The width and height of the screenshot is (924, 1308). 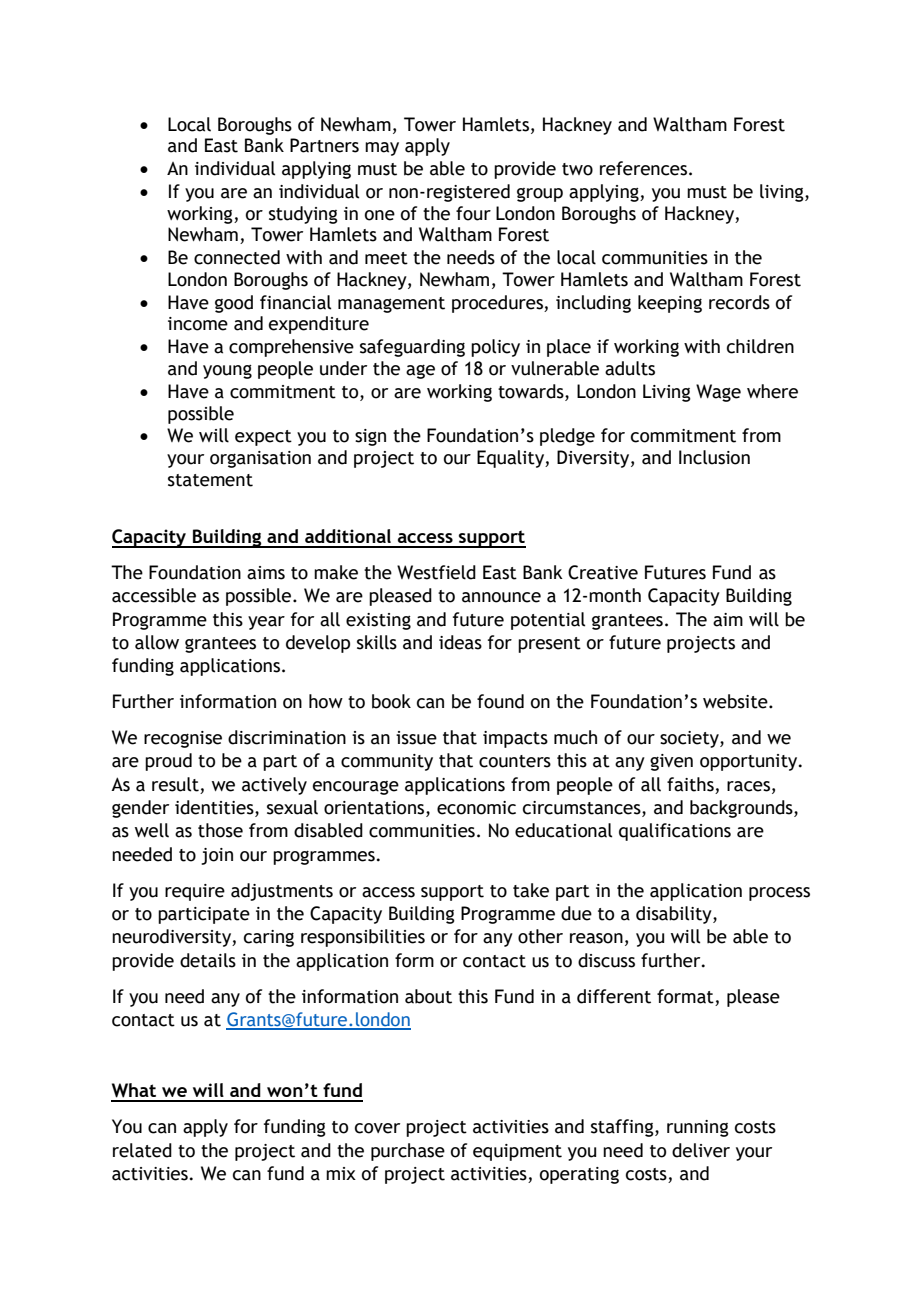 What do you see at coordinates (675, 915) in the screenshot?
I see `disability` at bounding box center [675, 915].
